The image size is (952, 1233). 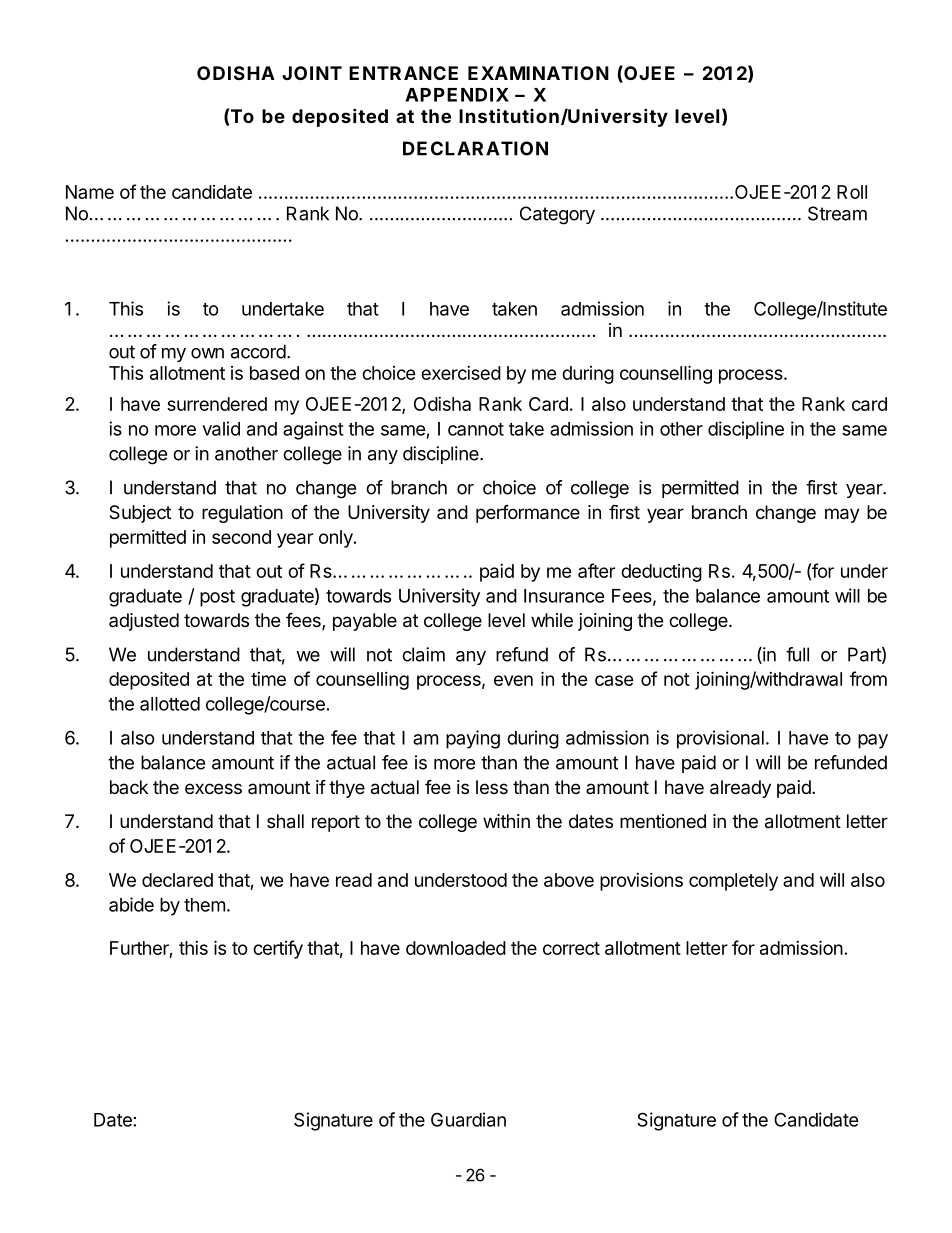 I want to click on excess, so click(x=213, y=788).
